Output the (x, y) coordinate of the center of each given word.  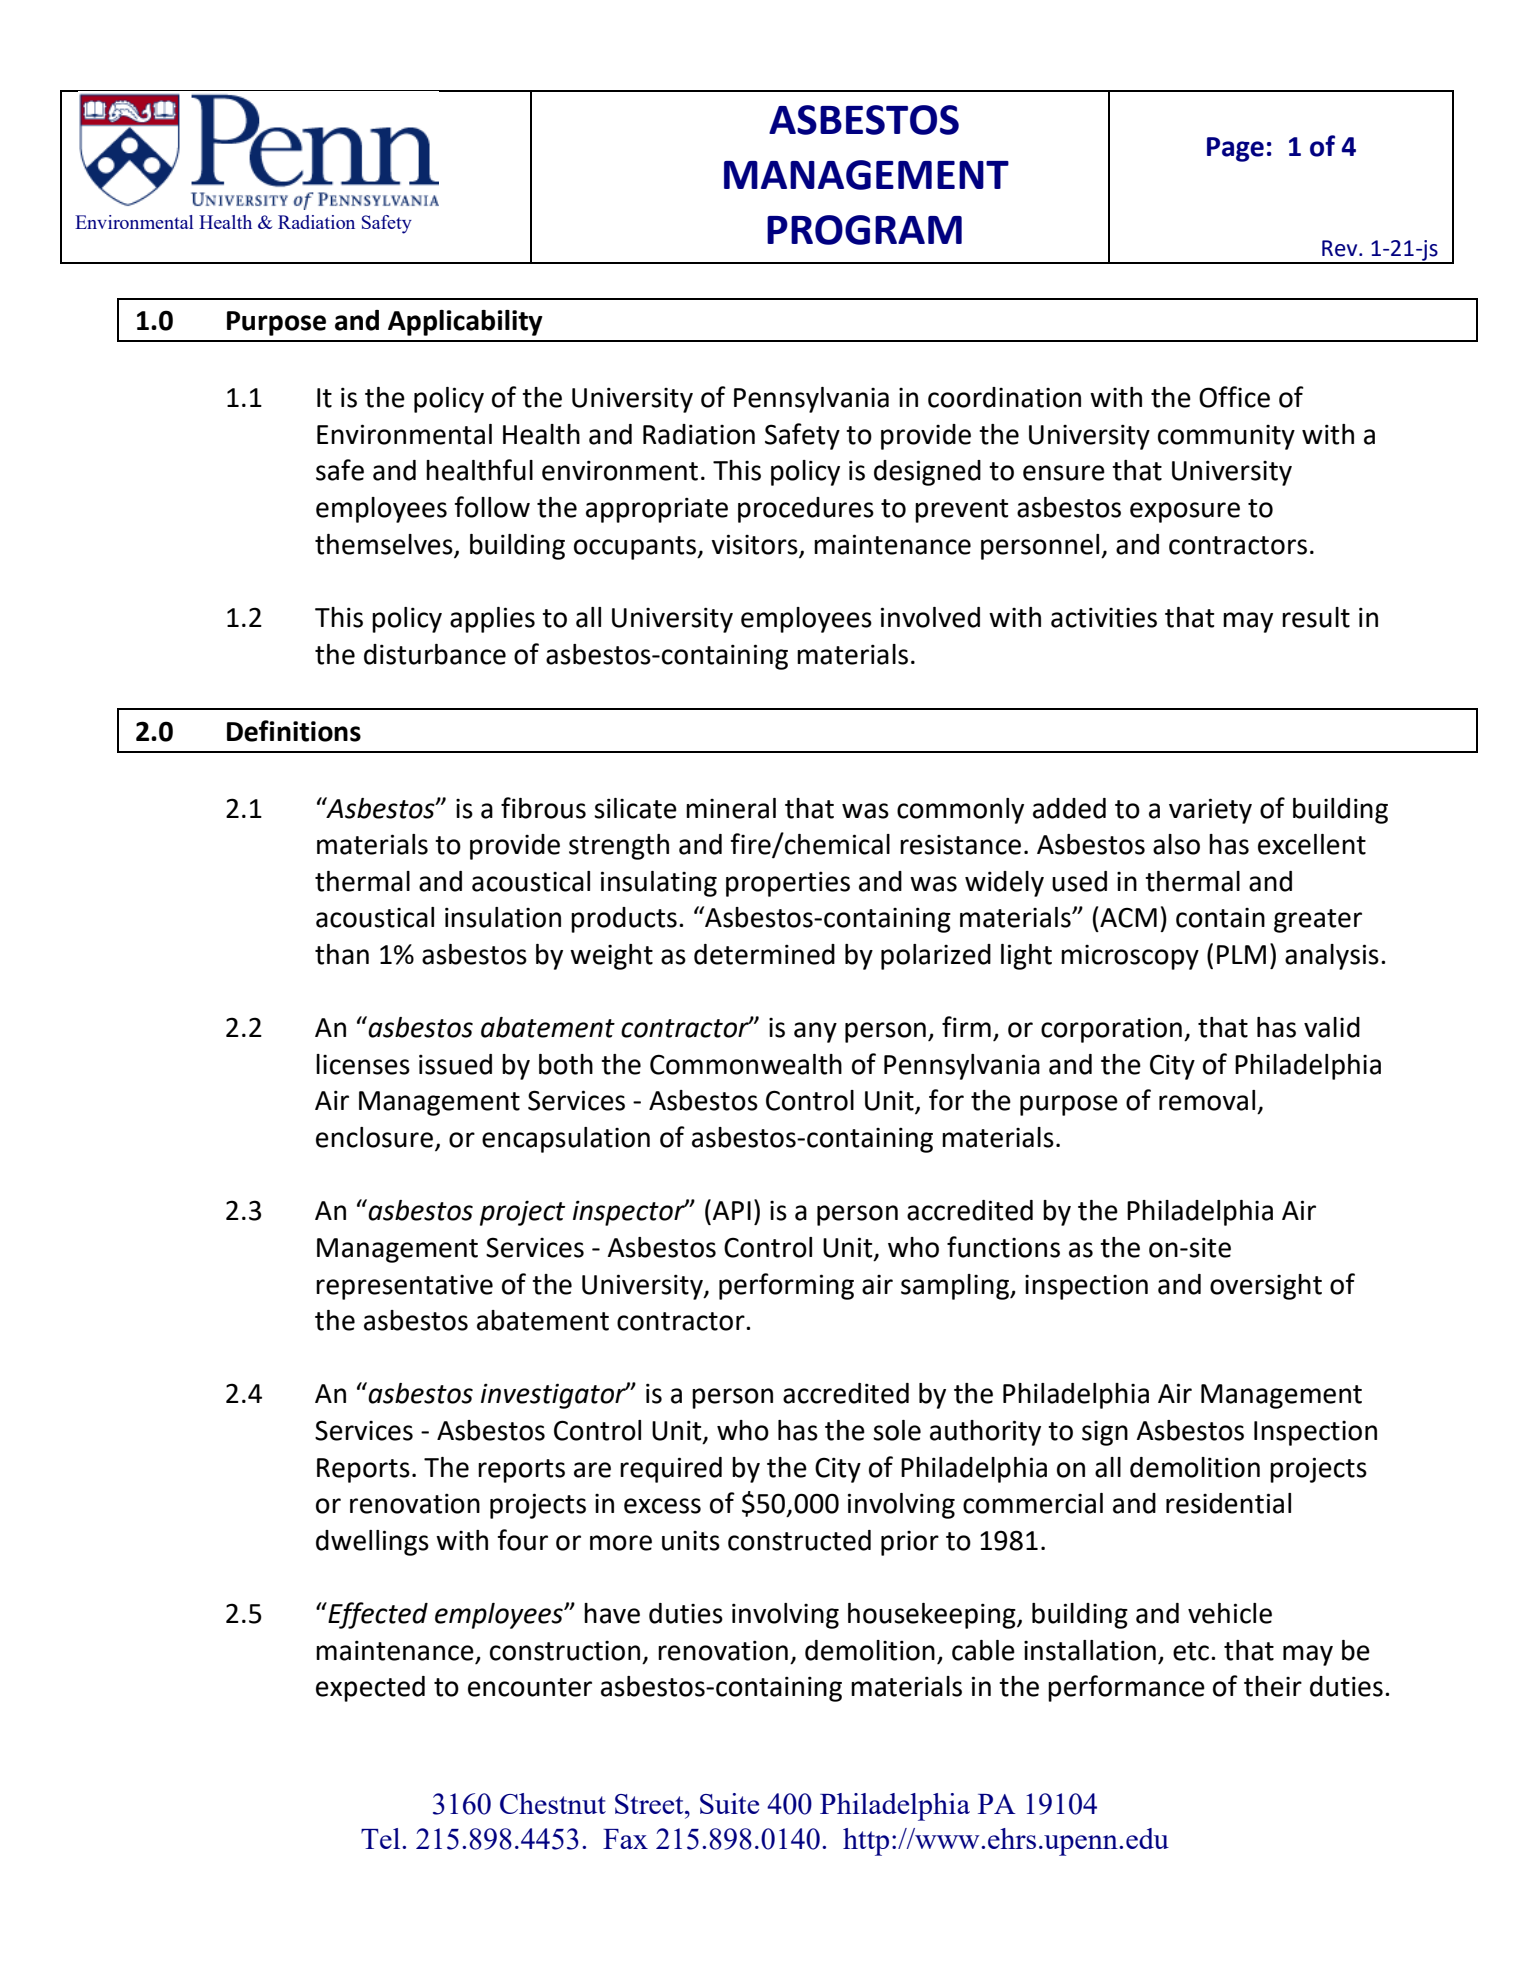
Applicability (465, 323)
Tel (382, 1838)
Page (1235, 149)
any (815, 1032)
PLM (1241, 954)
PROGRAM (864, 230)
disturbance (435, 654)
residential (1228, 1503)
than (342, 954)
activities (1104, 617)
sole (897, 1430)
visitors (754, 544)
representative (404, 1287)
